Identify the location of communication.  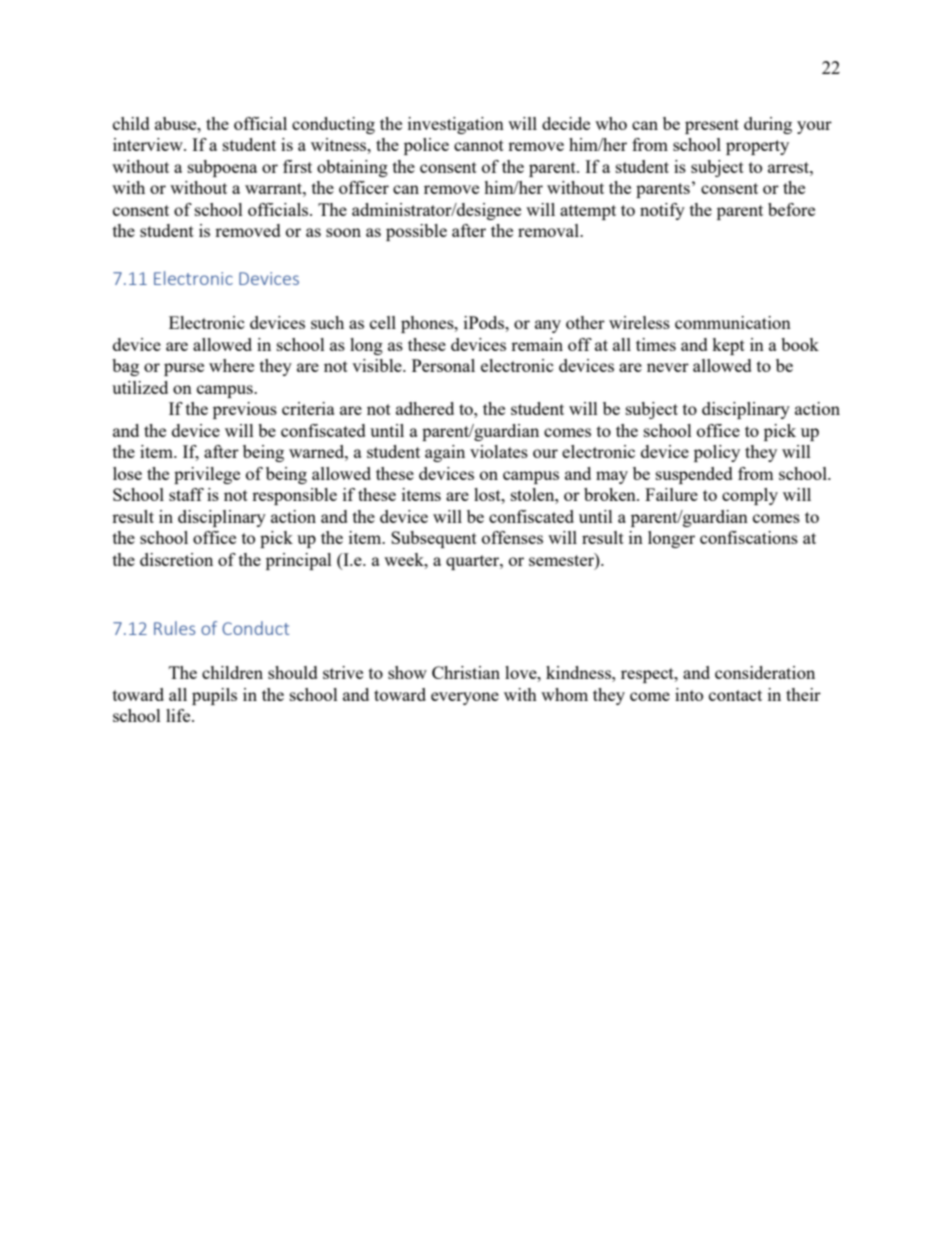
(733, 322).
